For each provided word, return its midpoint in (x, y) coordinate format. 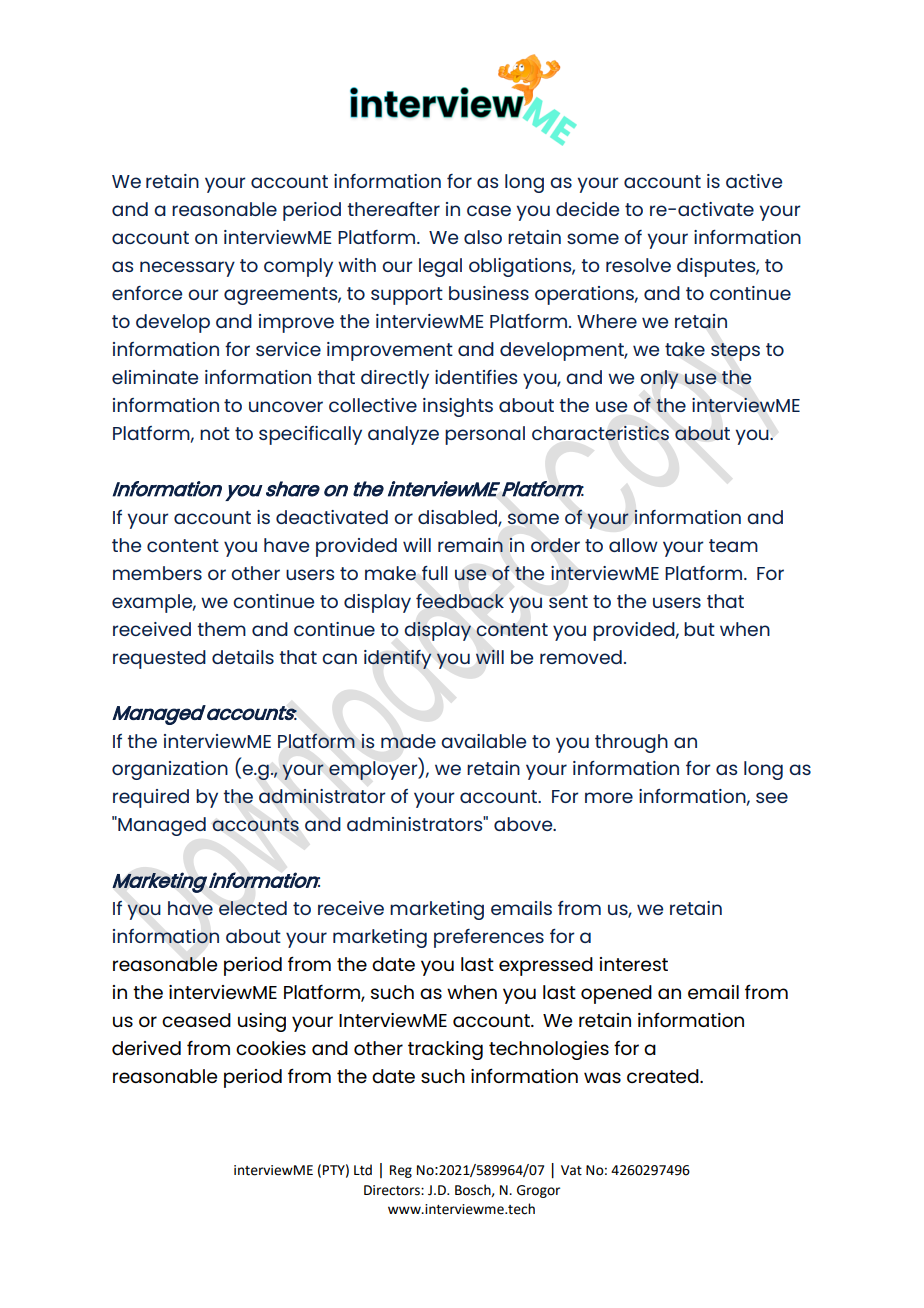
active (754, 181)
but (699, 629)
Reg (401, 1171)
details (243, 657)
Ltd (363, 1170)
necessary (187, 269)
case (489, 210)
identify (398, 659)
